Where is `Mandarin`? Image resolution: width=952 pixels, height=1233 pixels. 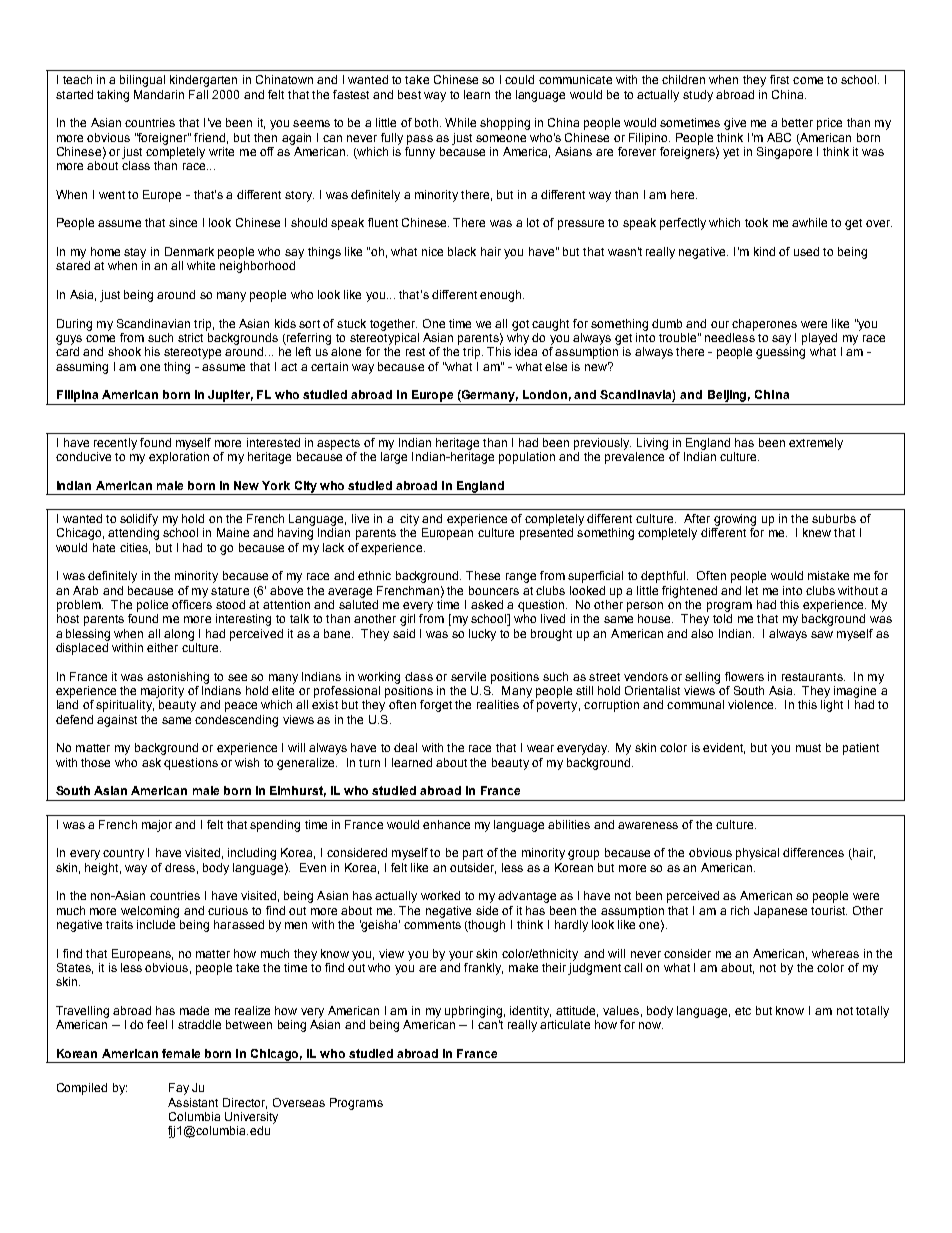 Mandarin is located at coordinates (159, 94).
